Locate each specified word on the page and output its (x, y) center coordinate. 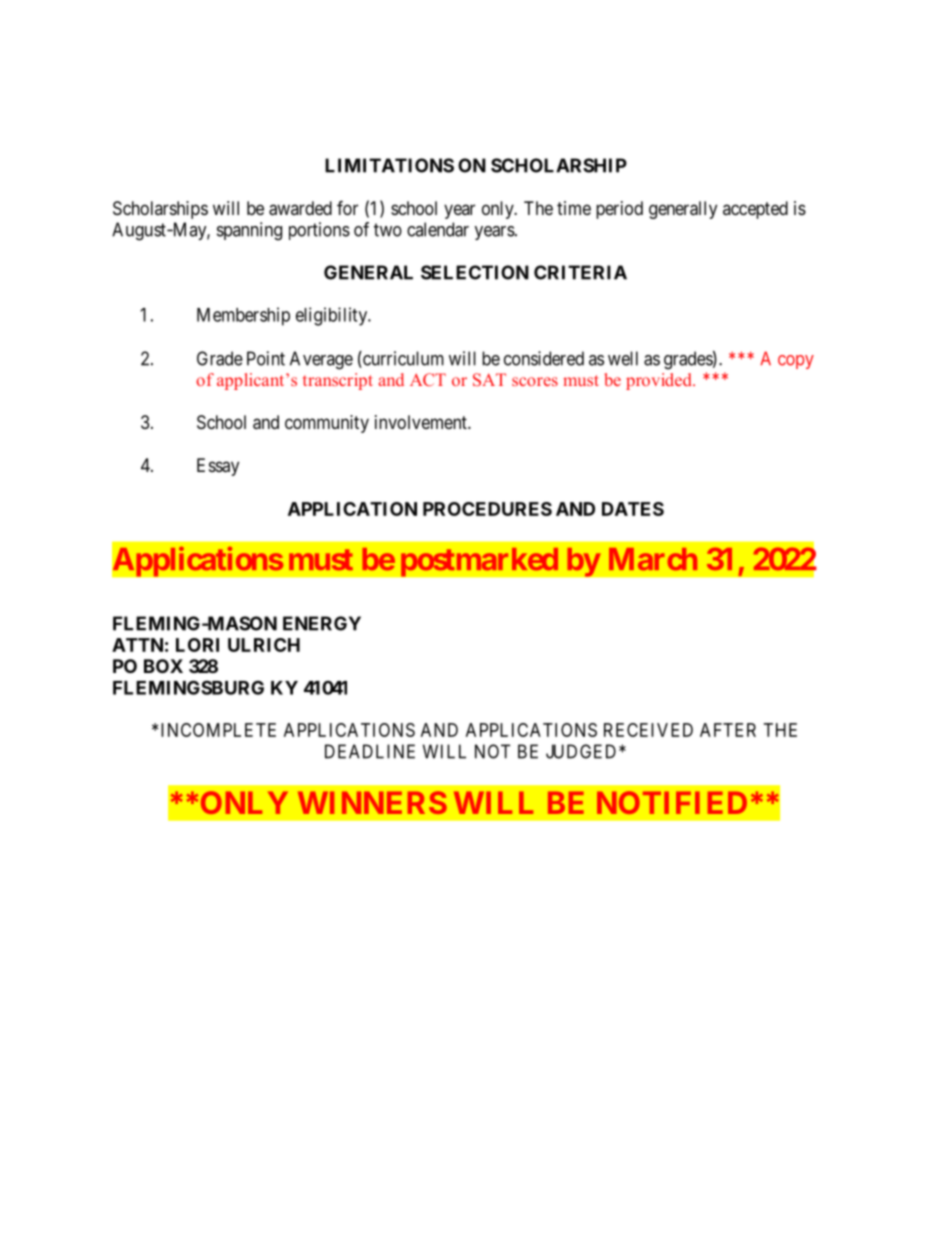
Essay (218, 467)
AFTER (728, 730)
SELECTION (475, 272)
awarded (300, 208)
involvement (422, 422)
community (327, 424)
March (653, 559)
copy (796, 362)
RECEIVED (648, 730)
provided (660, 381)
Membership (243, 316)
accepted (755, 210)
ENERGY (322, 623)
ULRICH (264, 645)
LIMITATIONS (389, 165)
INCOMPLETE (218, 730)
